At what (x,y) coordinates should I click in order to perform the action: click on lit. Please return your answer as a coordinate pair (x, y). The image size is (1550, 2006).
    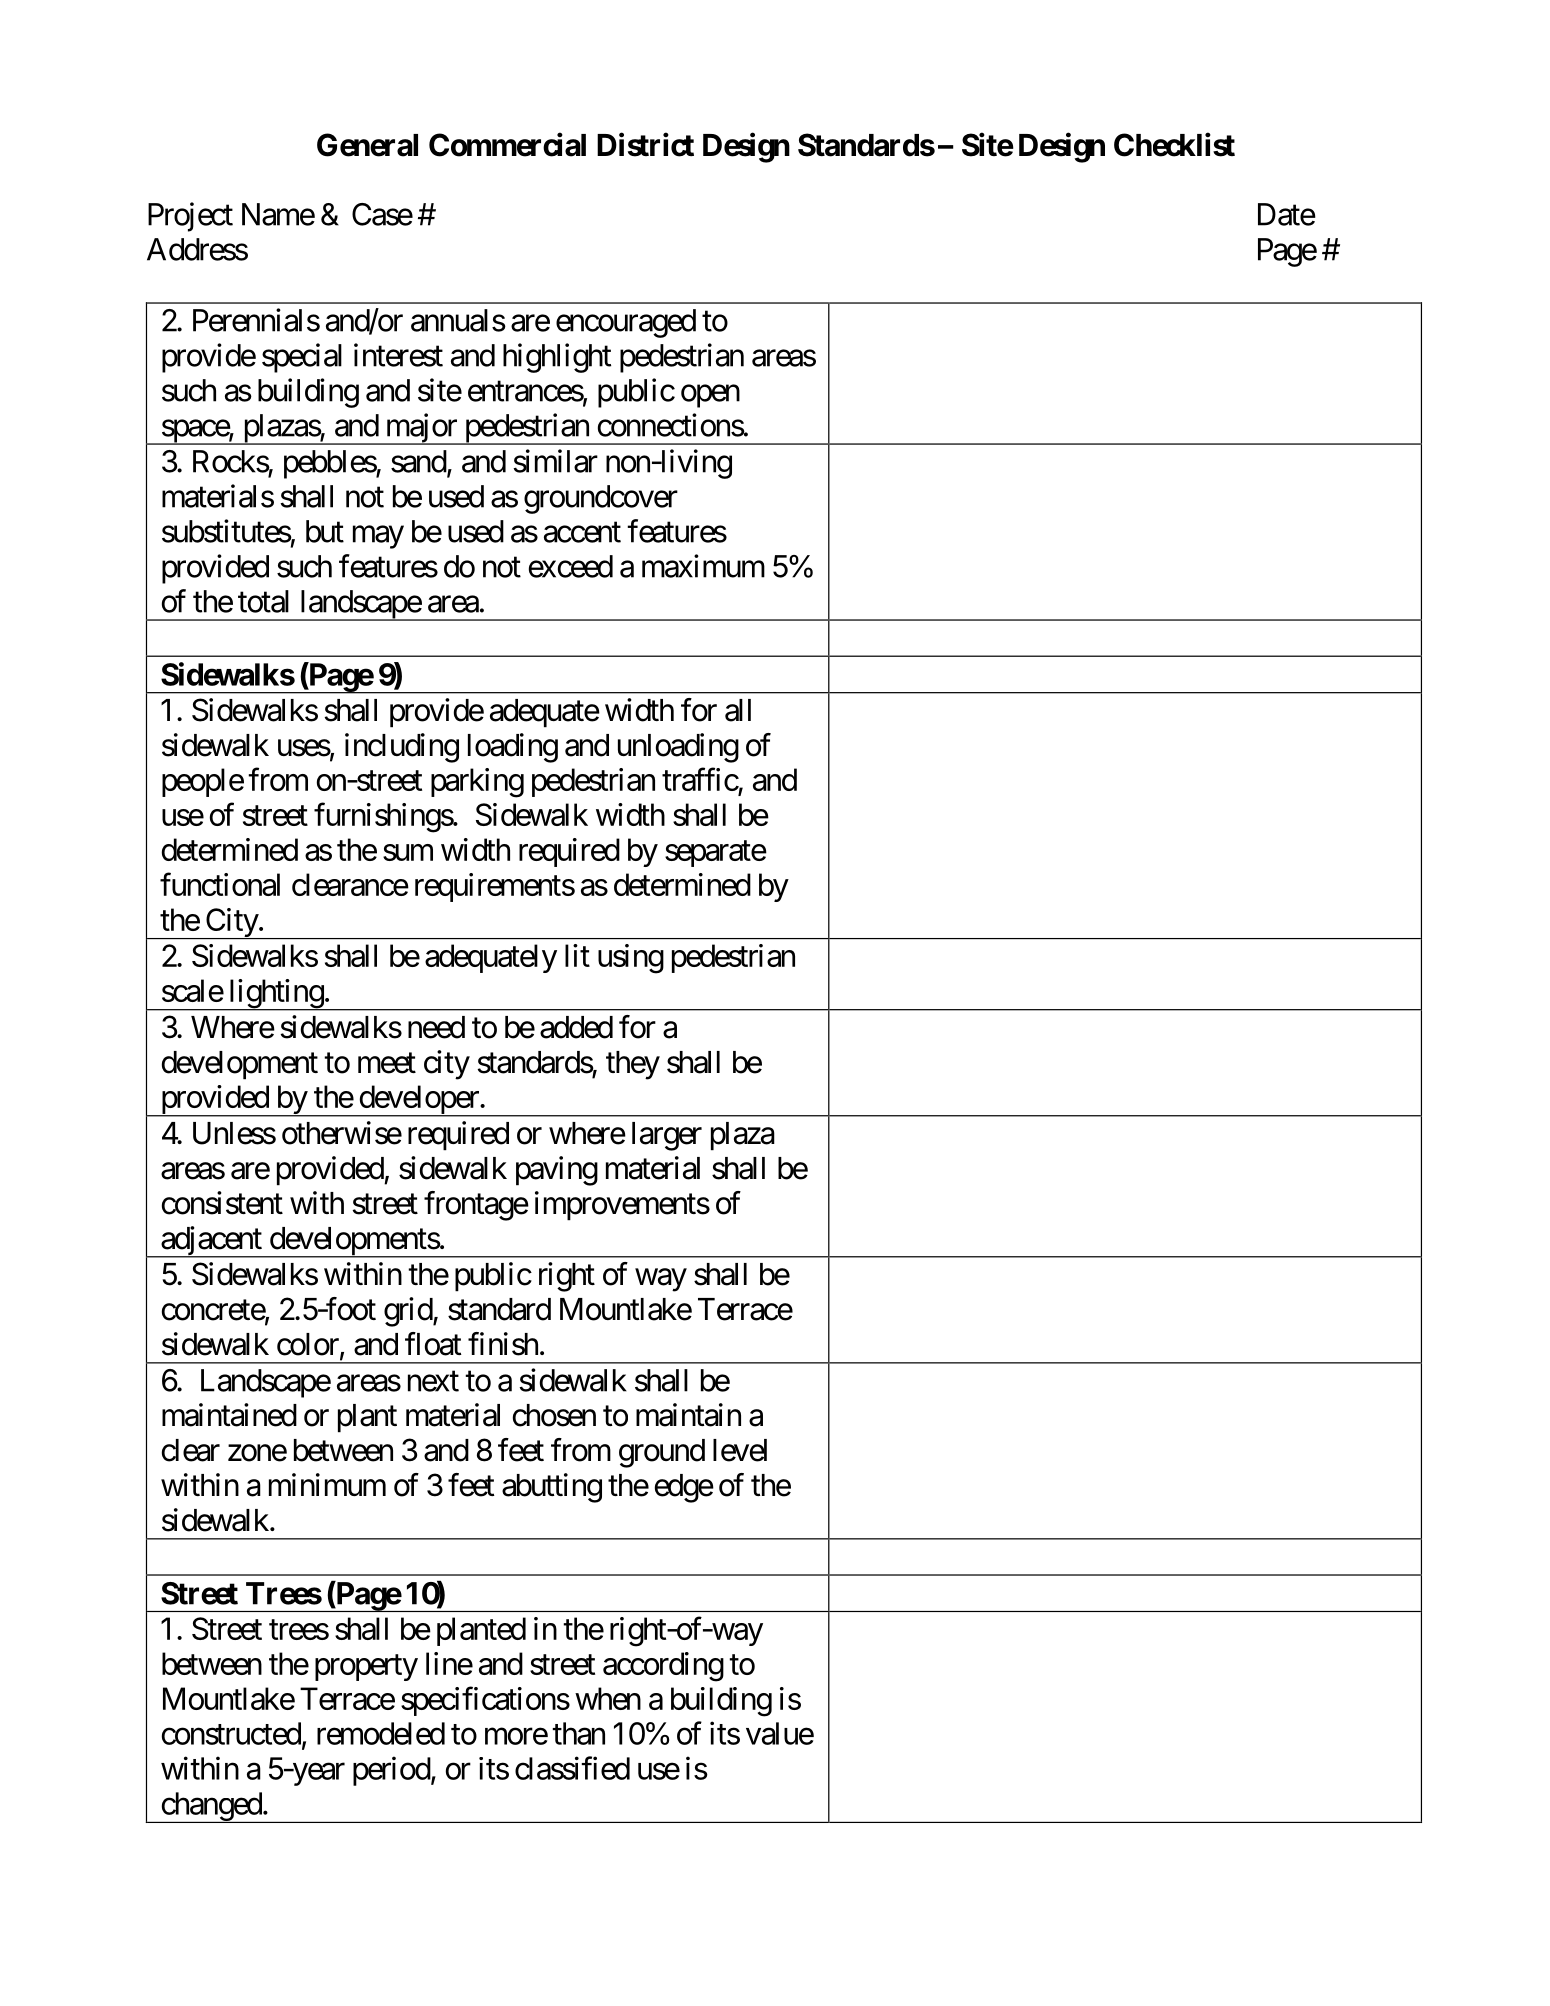
    Looking at the image, I should click on (577, 955).
